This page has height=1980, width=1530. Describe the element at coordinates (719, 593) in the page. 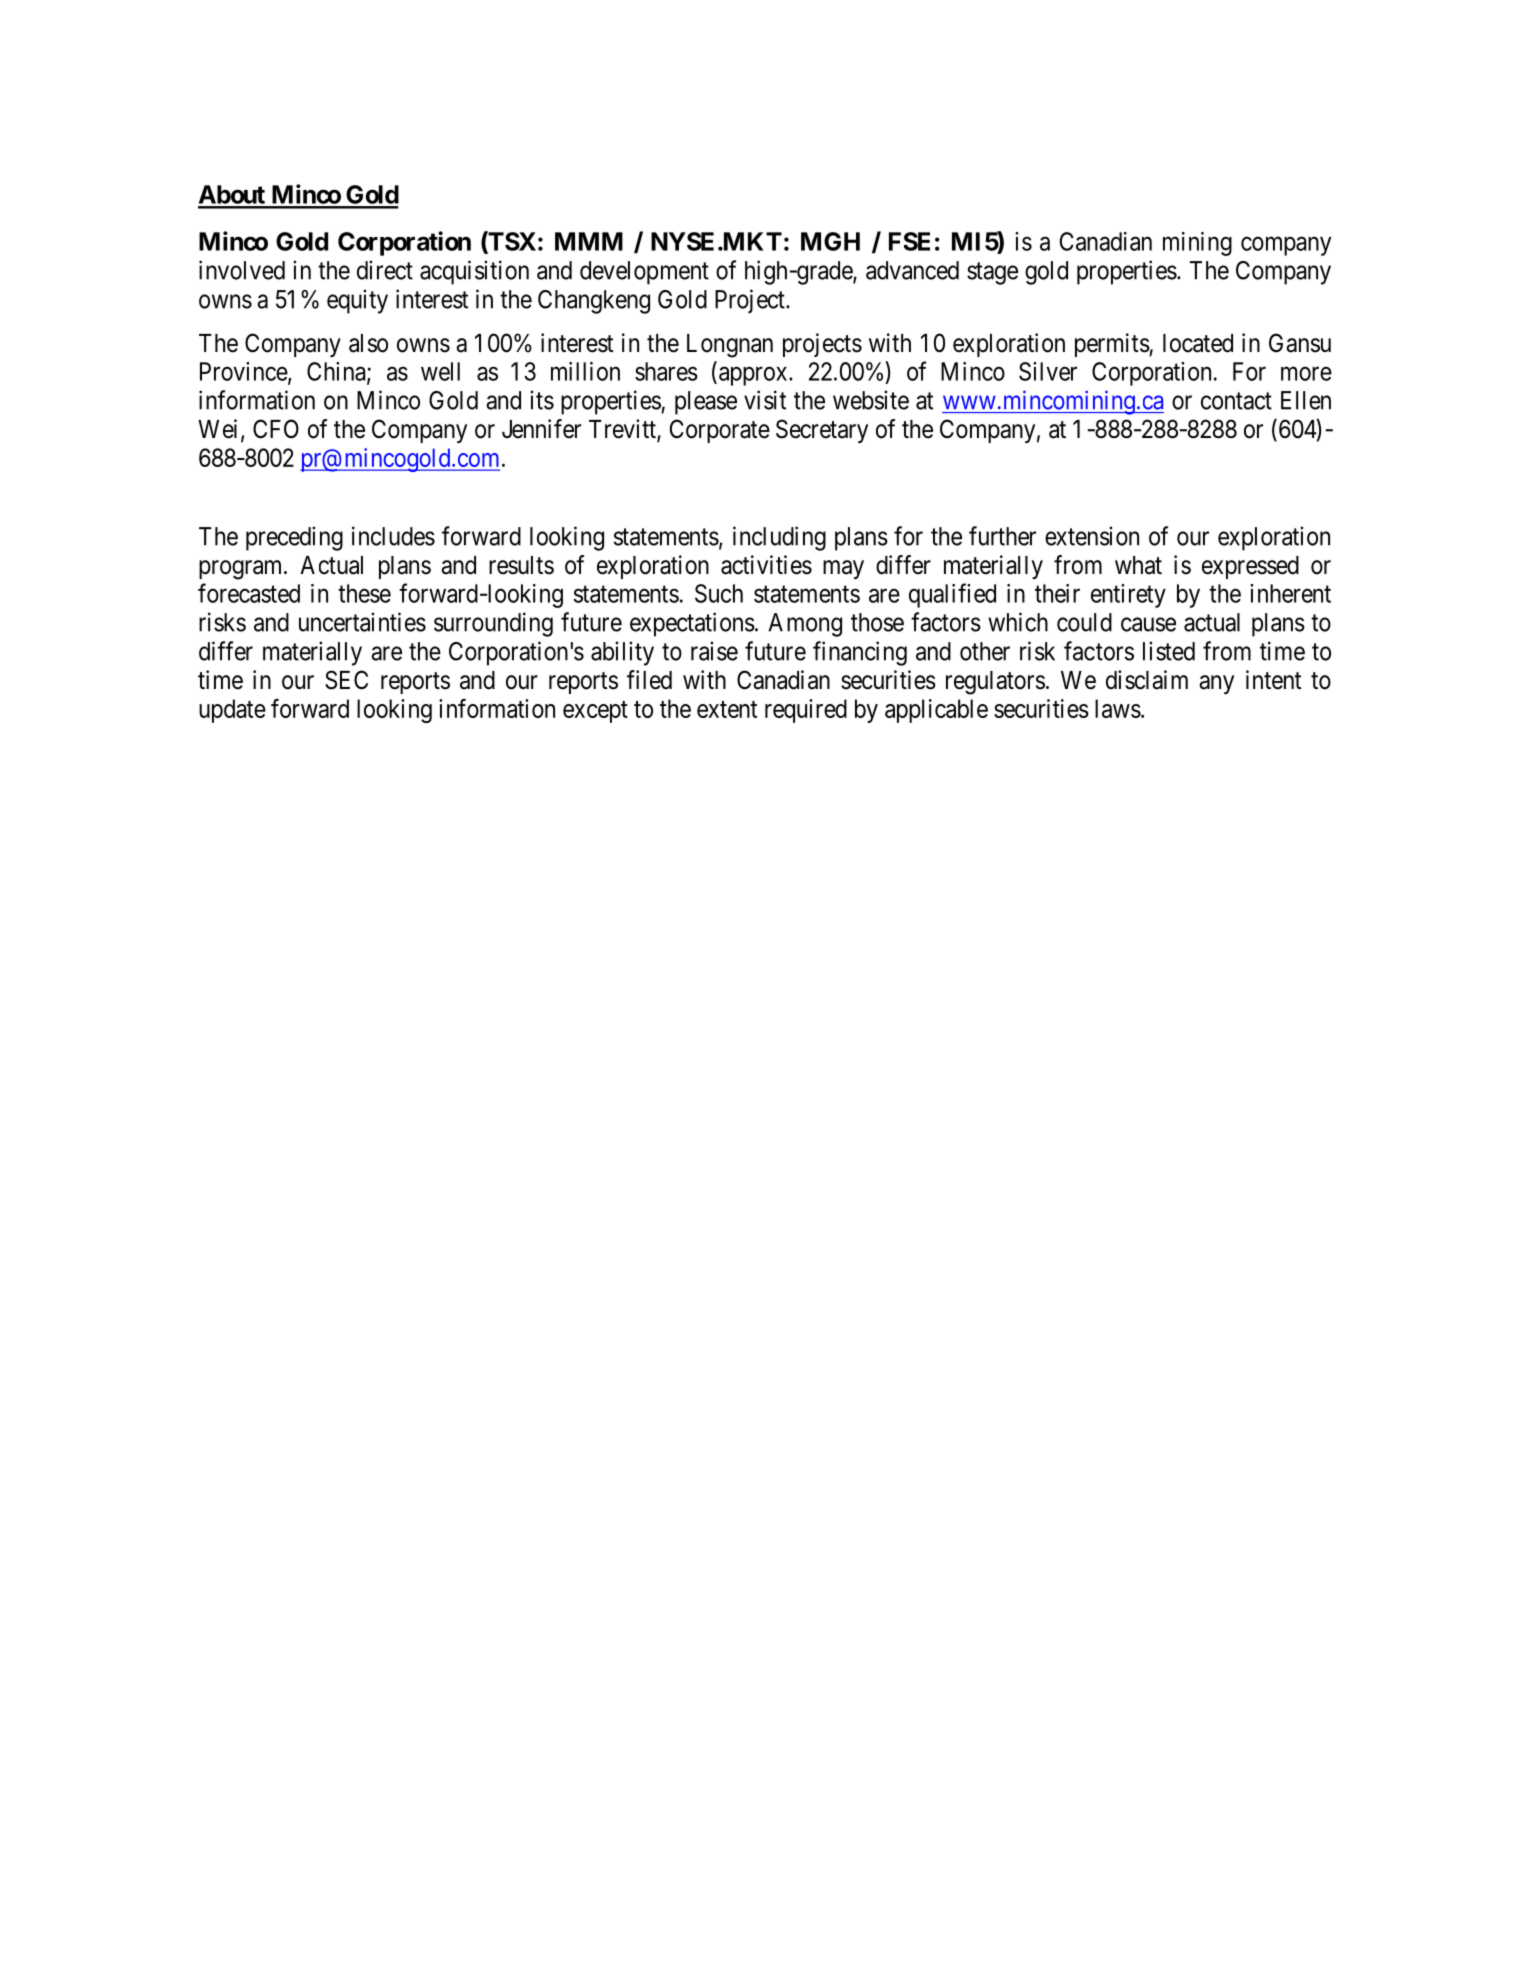

I see `Such` at that location.
